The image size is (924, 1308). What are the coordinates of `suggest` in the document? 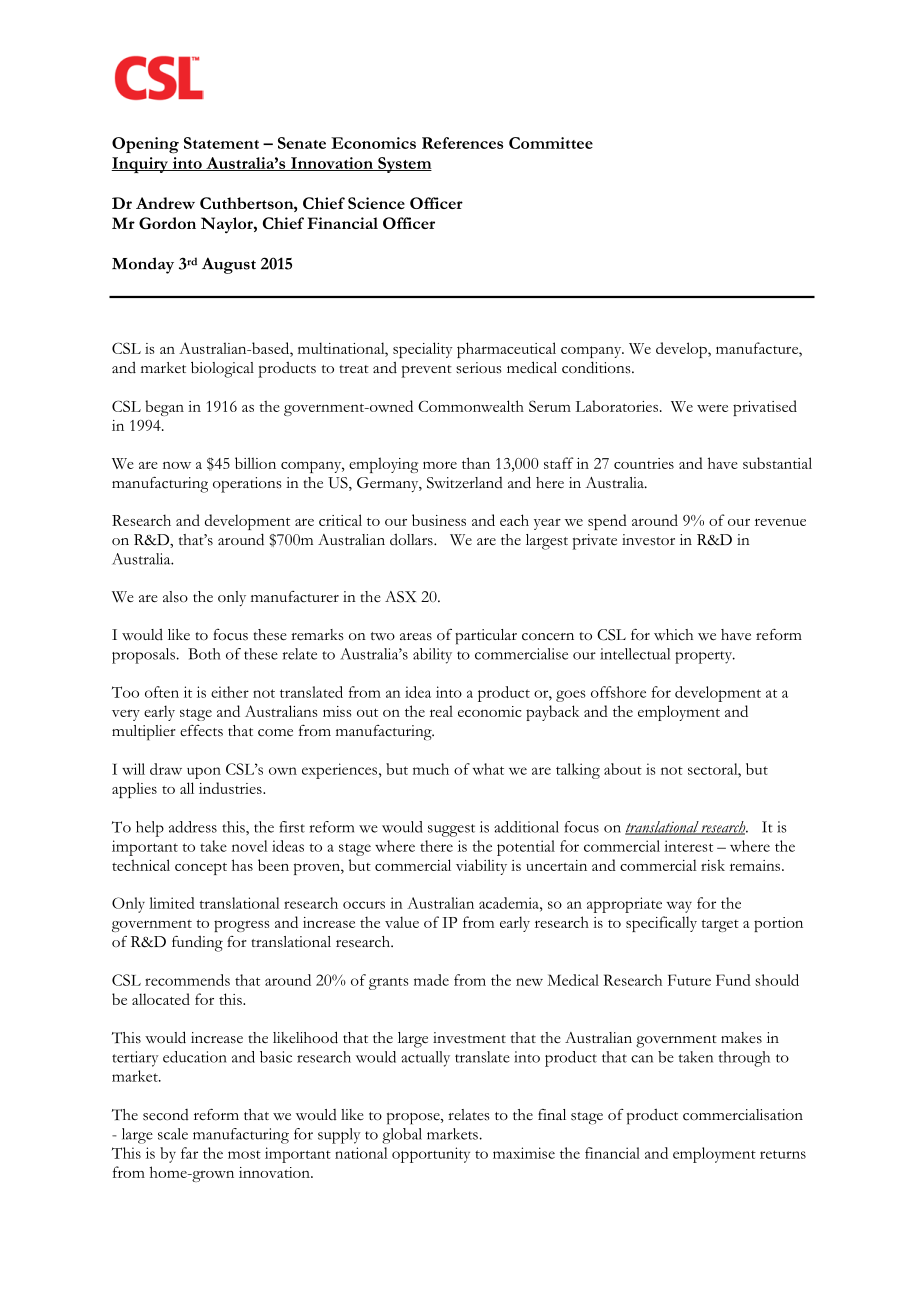 It's located at (451, 830).
